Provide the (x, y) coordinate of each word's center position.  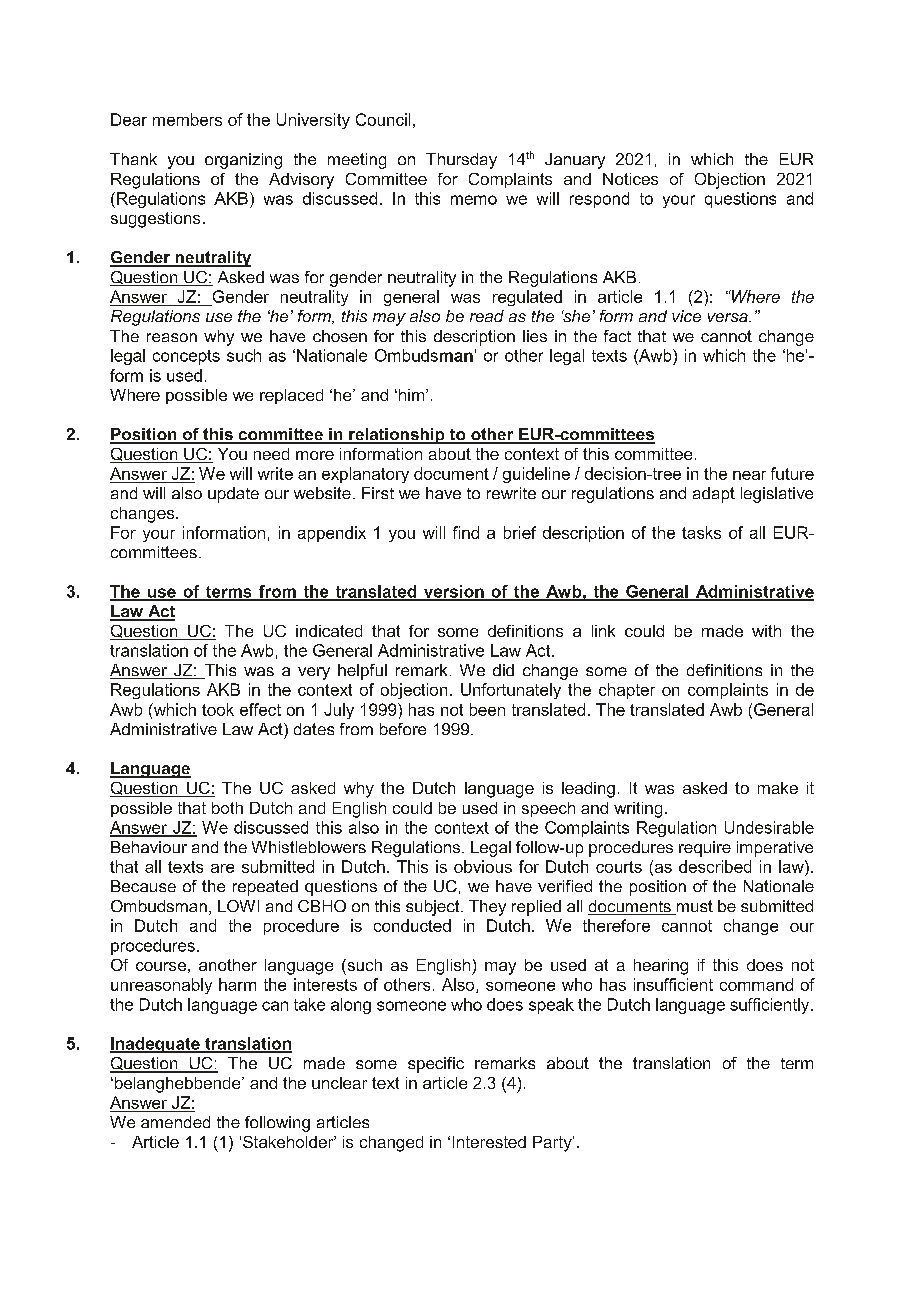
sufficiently (771, 1006)
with (766, 631)
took (218, 709)
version (453, 592)
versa (729, 317)
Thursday (461, 161)
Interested (489, 1142)
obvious (483, 866)
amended (175, 1122)
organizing (243, 161)
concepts (186, 357)
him (411, 395)
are (222, 868)
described (715, 866)
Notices (630, 179)
